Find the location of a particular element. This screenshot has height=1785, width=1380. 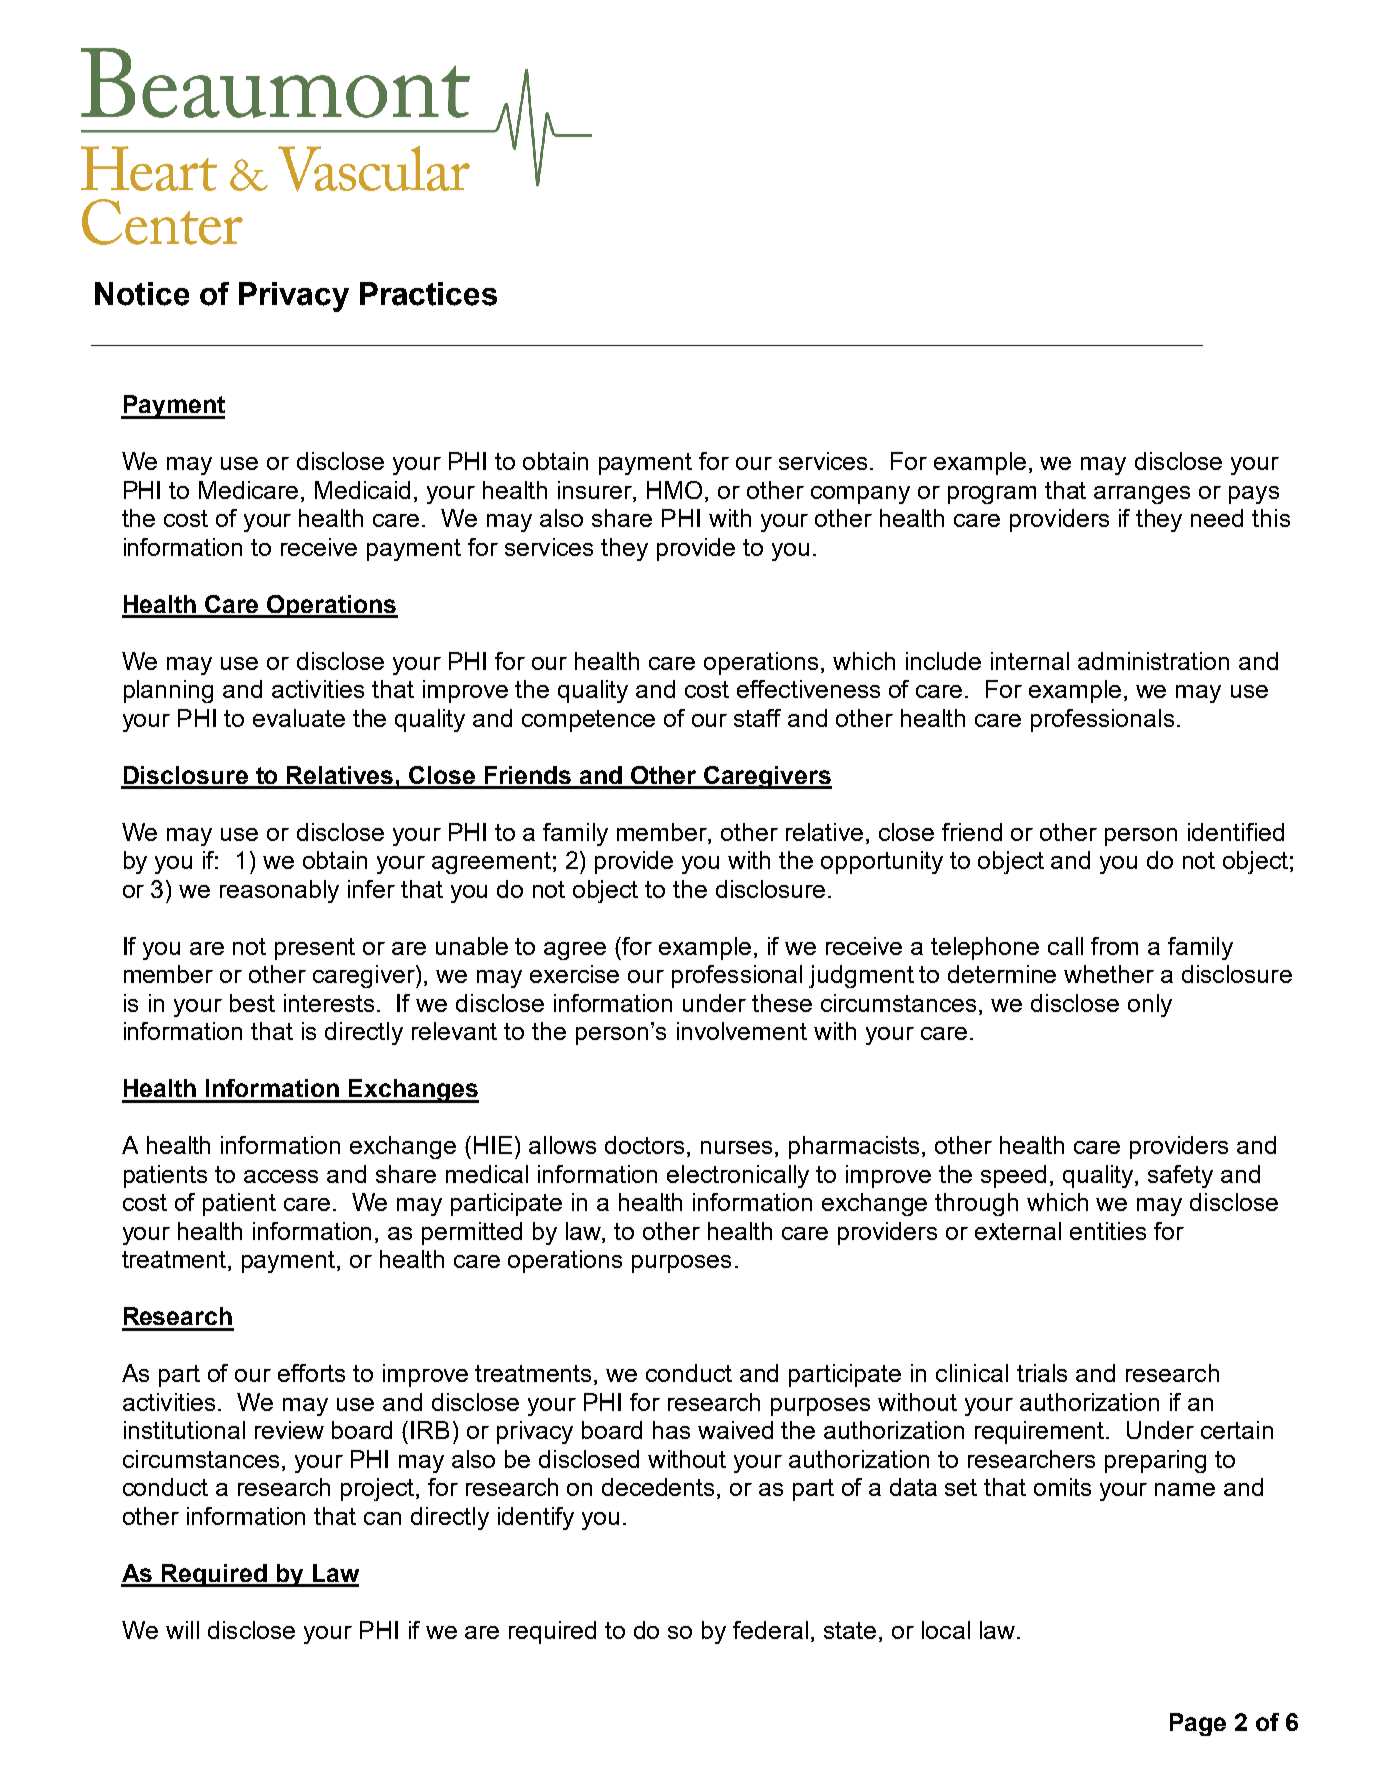

will is located at coordinates (182, 1630).
